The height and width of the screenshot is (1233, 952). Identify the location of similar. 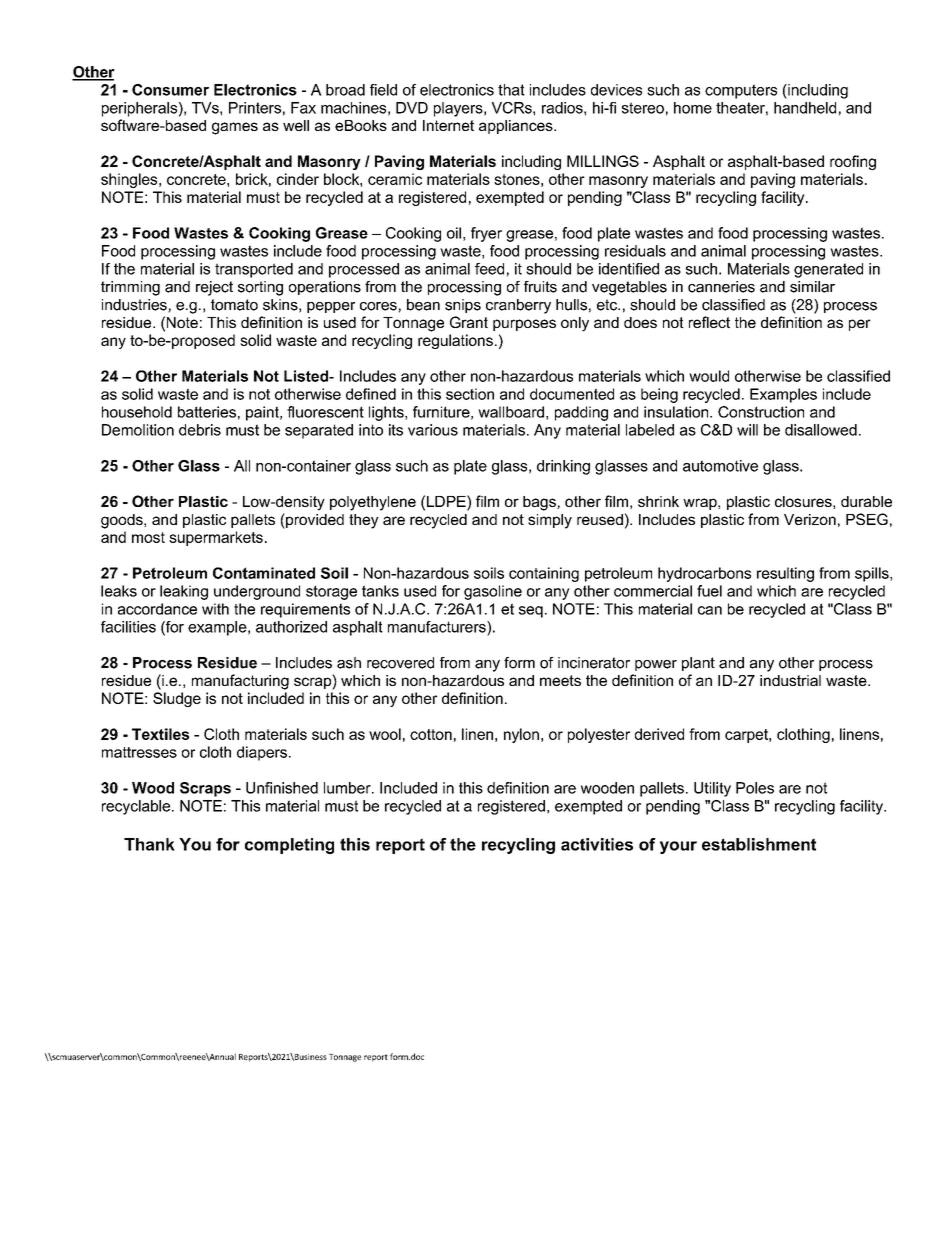
(812, 287).
